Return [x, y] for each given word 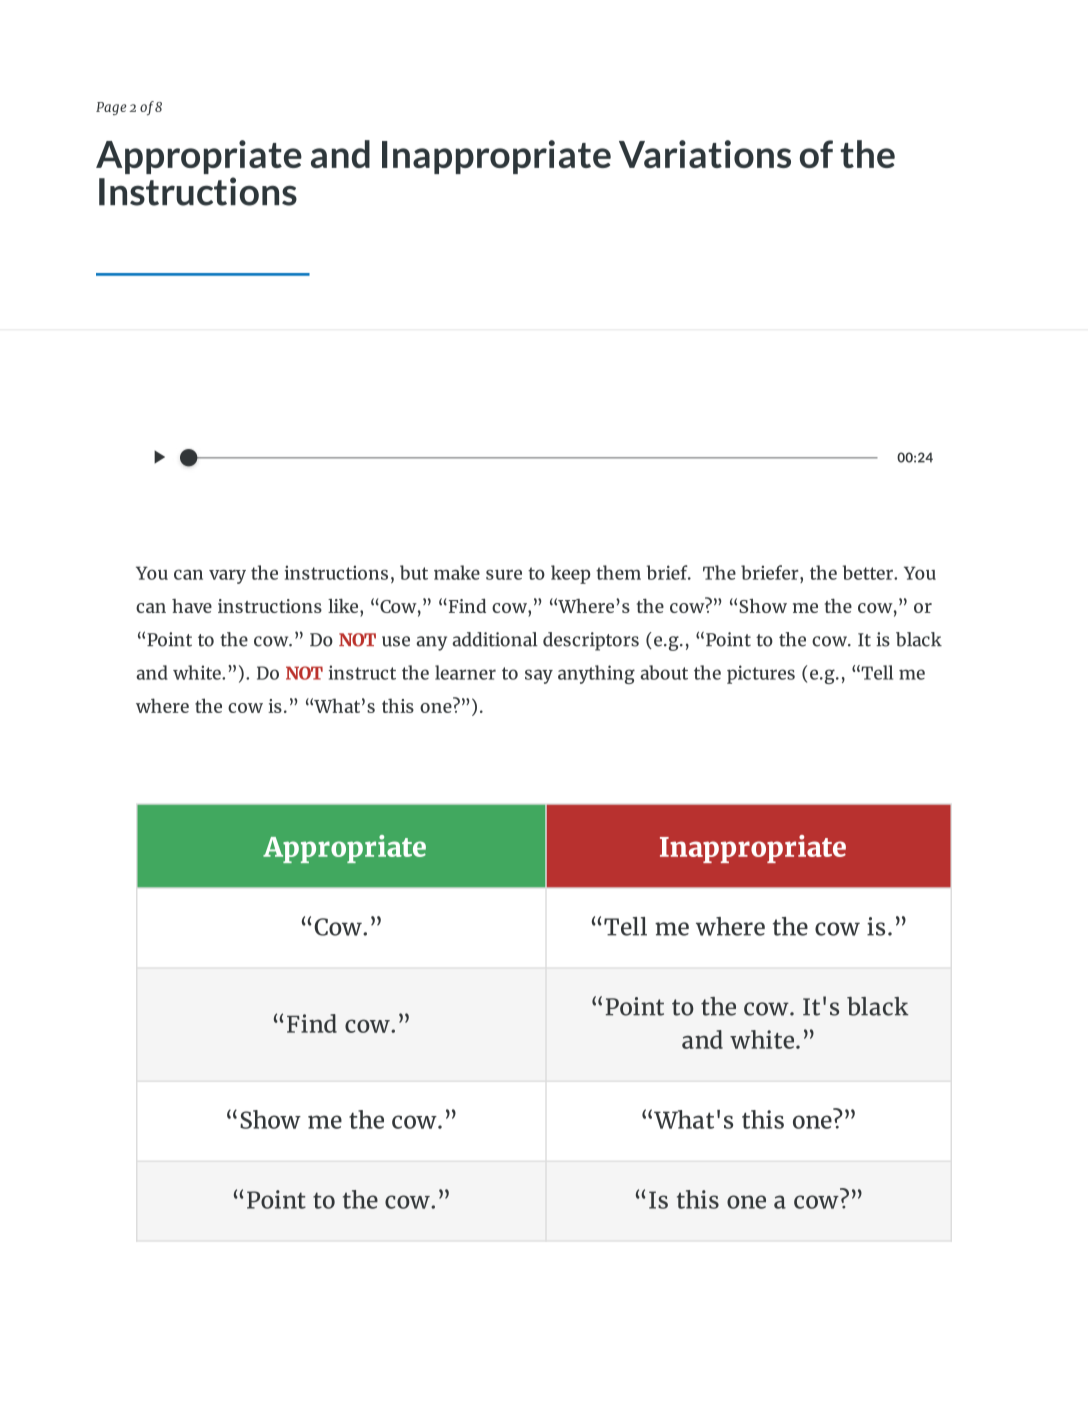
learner [465, 672]
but [414, 572]
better [869, 572]
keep [570, 574]
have [192, 606]
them [618, 572]
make [457, 572]
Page [111, 108]
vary [227, 577]
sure [504, 574]
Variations [705, 154]
